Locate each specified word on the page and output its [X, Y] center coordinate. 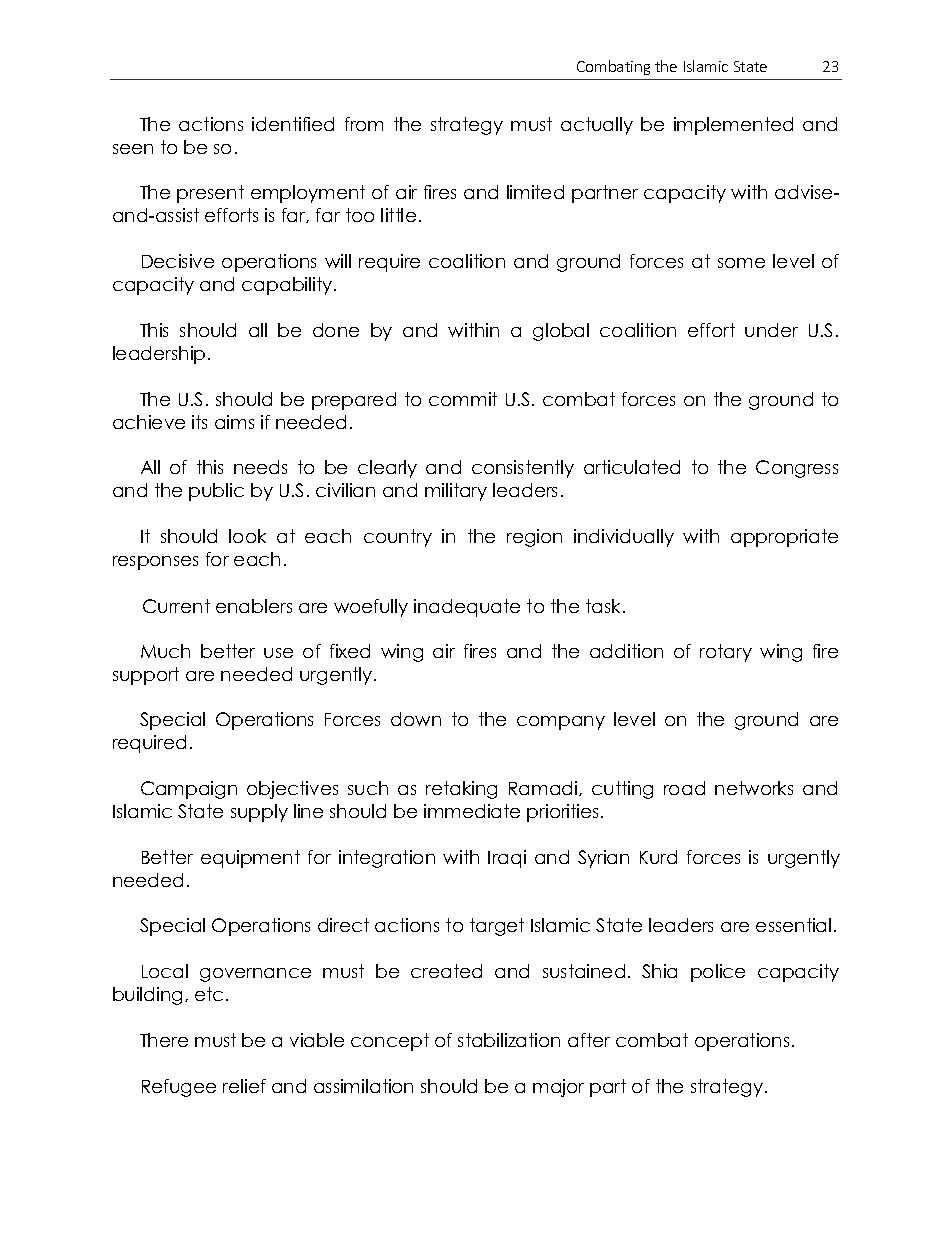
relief [244, 1086]
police [718, 973]
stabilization [509, 1040]
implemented [733, 126]
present [210, 194]
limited [535, 192]
